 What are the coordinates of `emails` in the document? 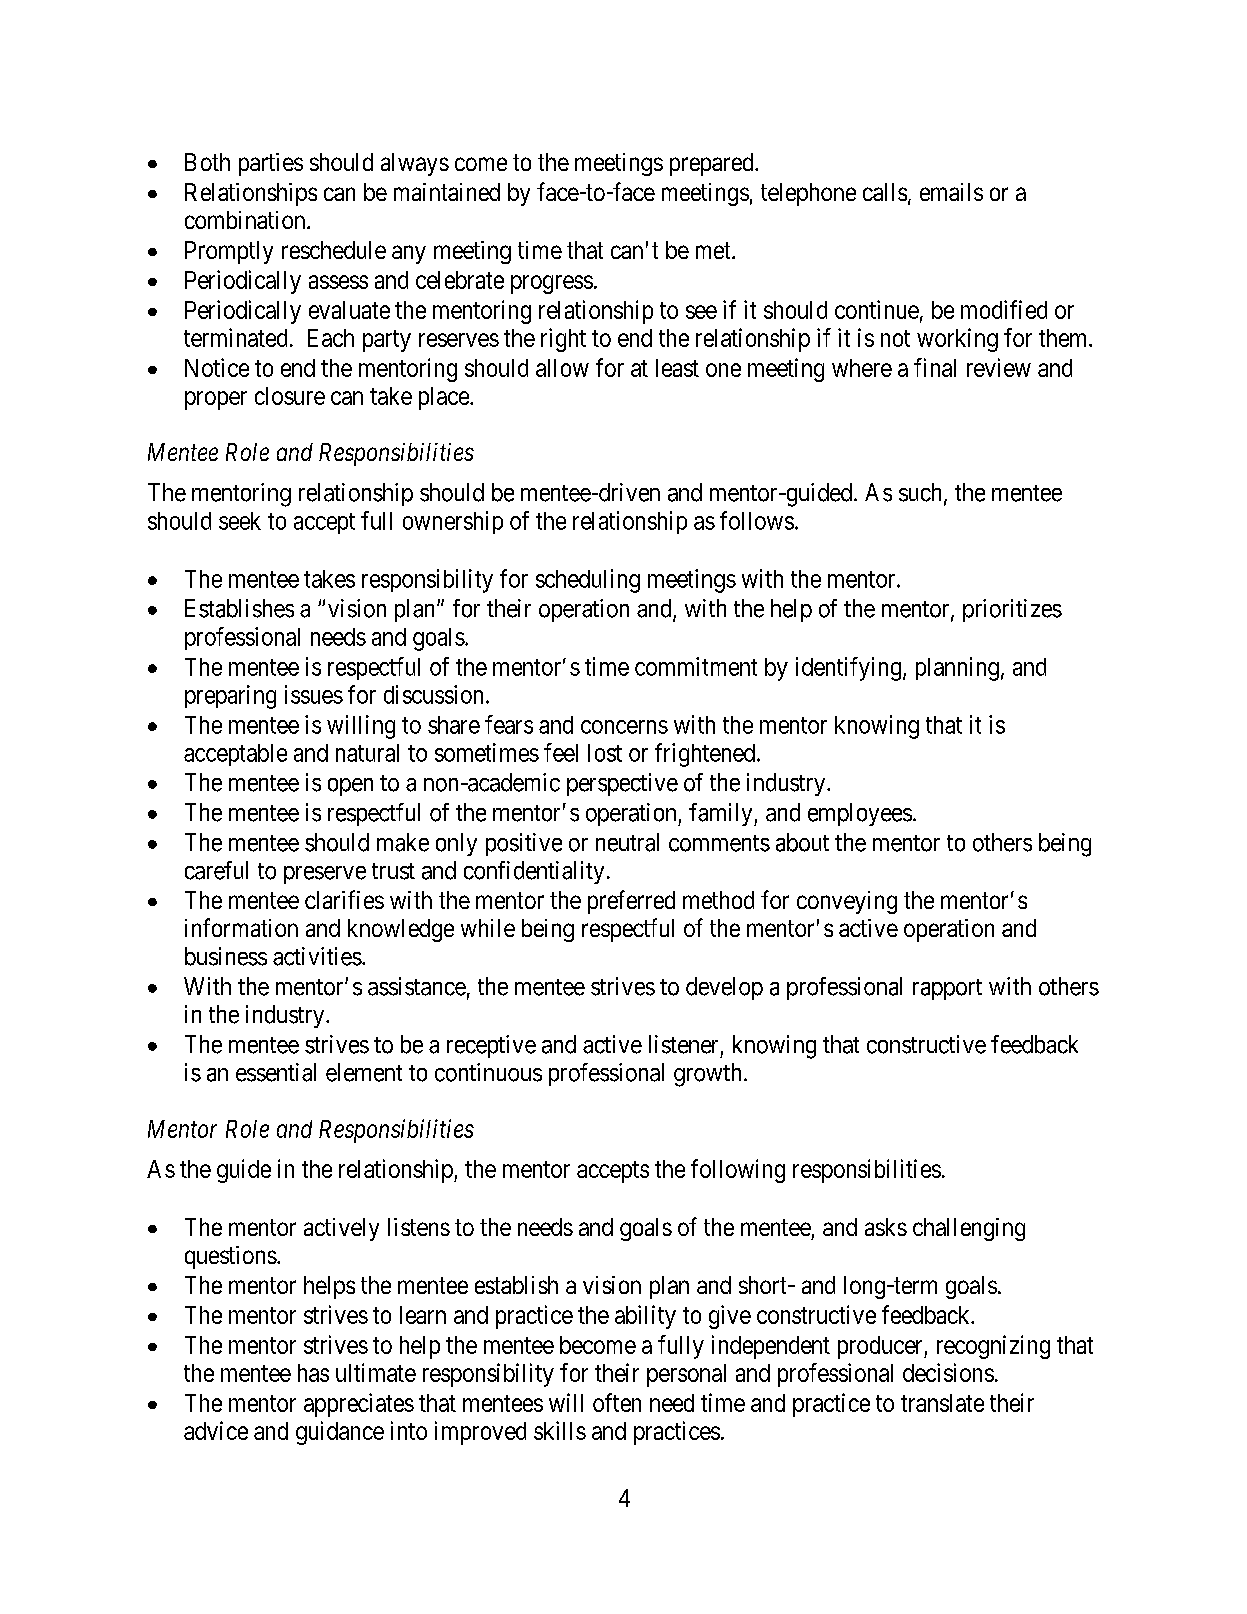 It's located at (951, 192).
